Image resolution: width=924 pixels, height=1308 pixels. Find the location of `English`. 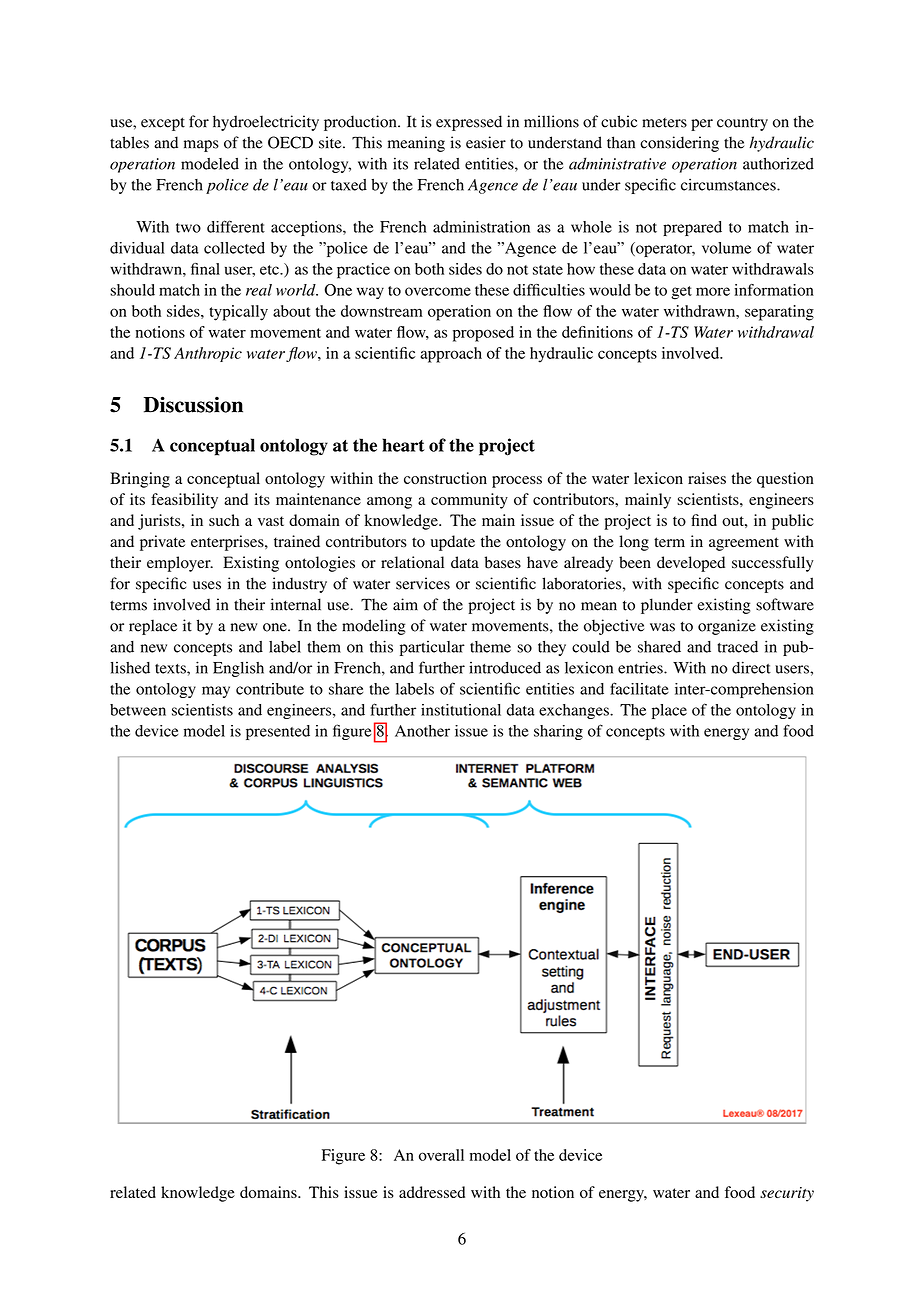

English is located at coordinates (238, 669).
